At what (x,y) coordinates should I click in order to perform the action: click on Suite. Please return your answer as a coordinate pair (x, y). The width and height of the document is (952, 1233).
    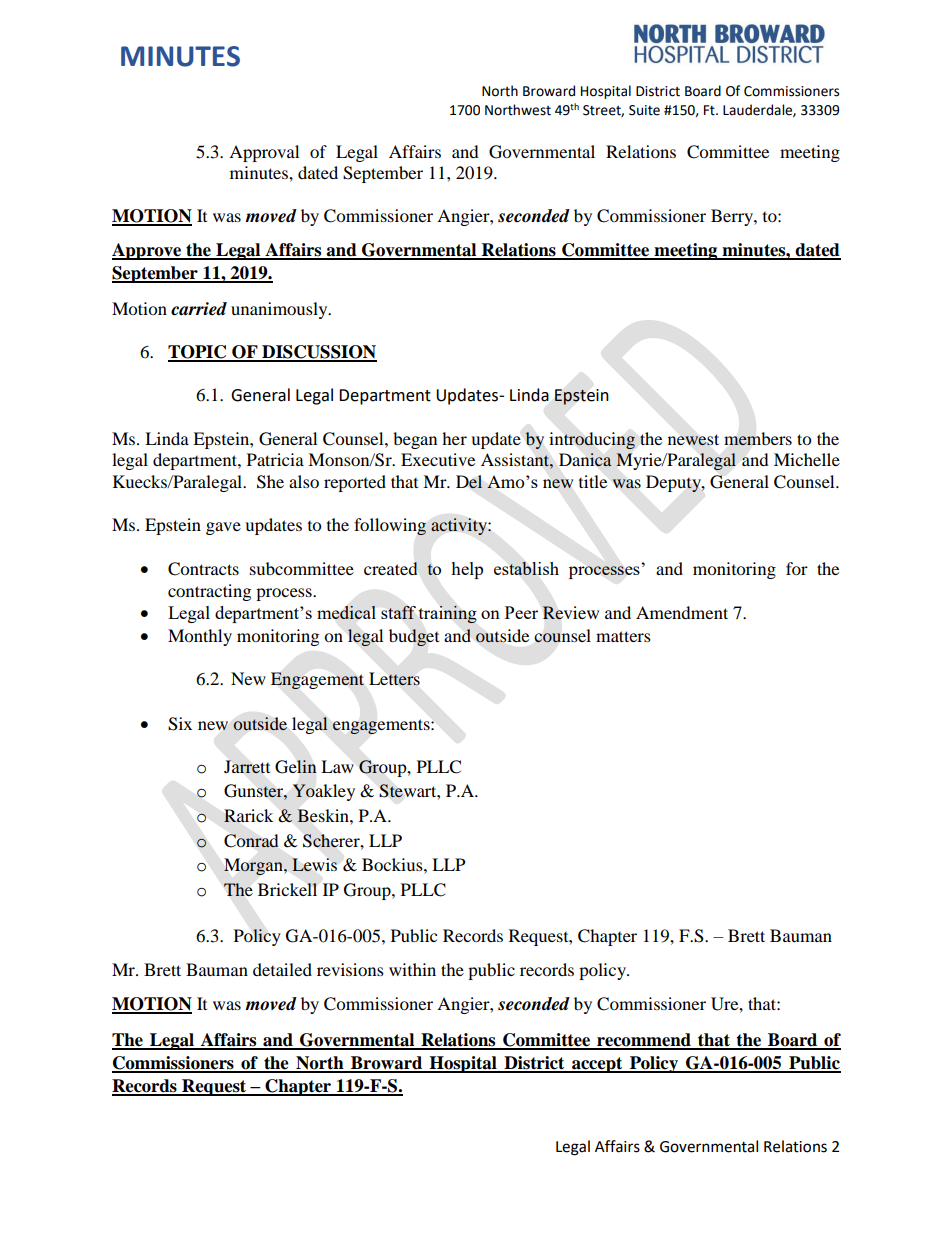
    Looking at the image, I should click on (644, 110).
